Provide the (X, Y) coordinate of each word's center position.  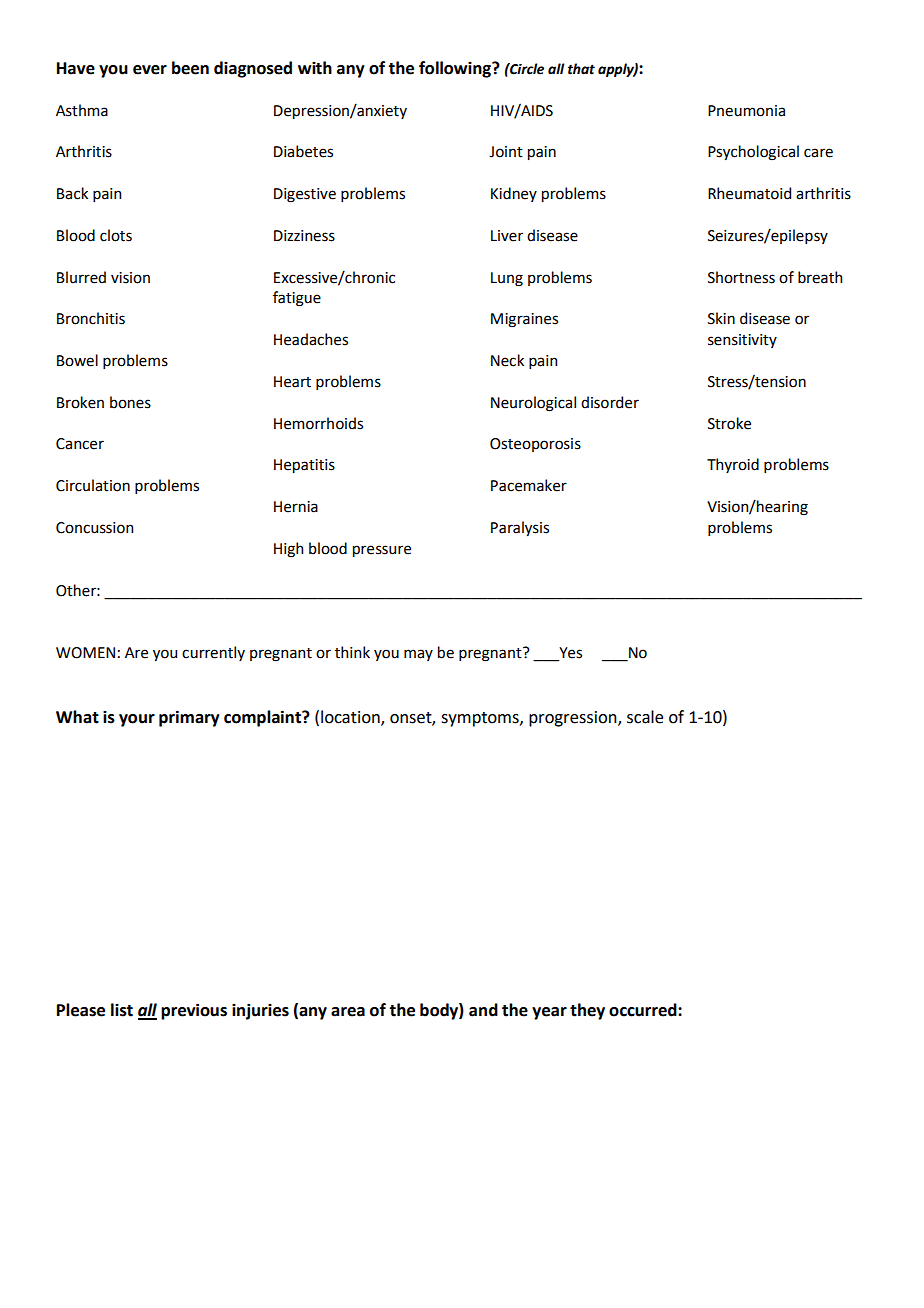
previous (194, 1011)
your (137, 720)
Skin (721, 318)
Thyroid (733, 465)
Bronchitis (91, 318)
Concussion (94, 528)
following (456, 69)
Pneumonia (746, 111)
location (351, 717)
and (483, 1010)
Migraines (524, 320)
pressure (382, 551)
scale (645, 717)
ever (150, 70)
